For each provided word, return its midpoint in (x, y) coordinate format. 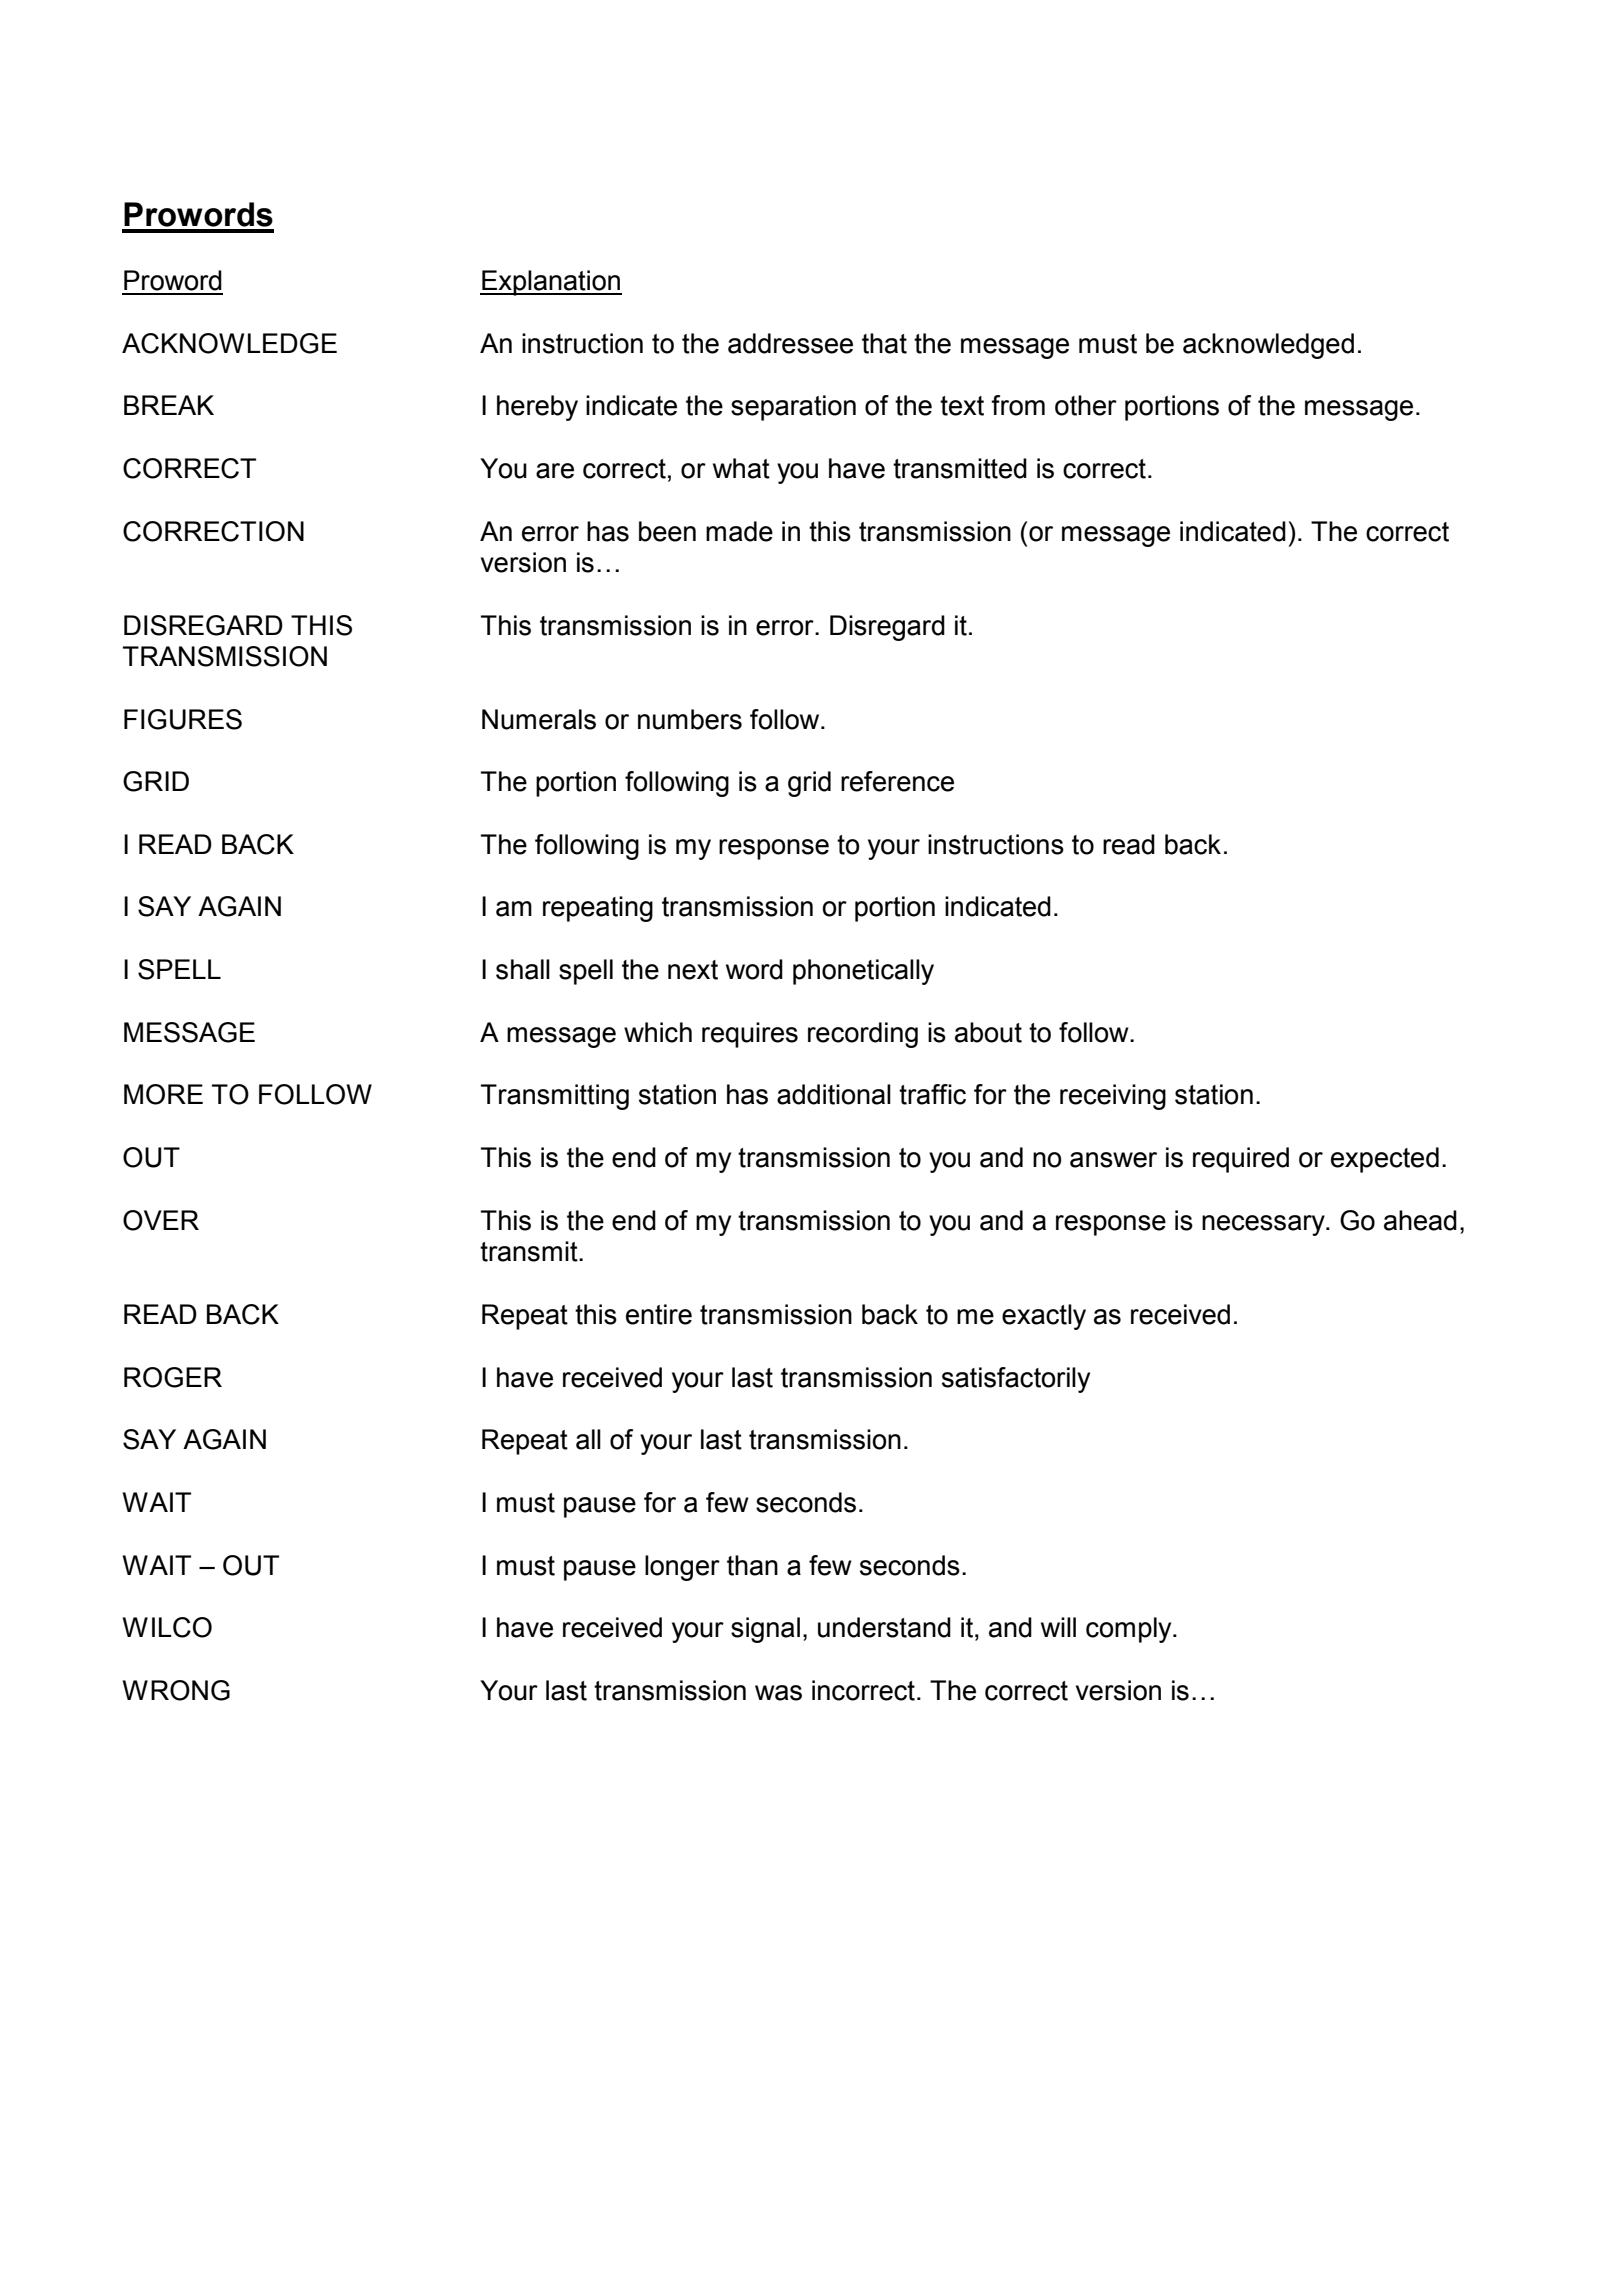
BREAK (169, 405)
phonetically (863, 972)
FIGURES (183, 719)
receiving (1113, 1097)
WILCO (167, 1627)
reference (897, 781)
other (1086, 405)
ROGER (173, 1377)
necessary (1264, 1225)
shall (523, 969)
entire (659, 1314)
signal (765, 1630)
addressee (790, 343)
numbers (690, 719)
